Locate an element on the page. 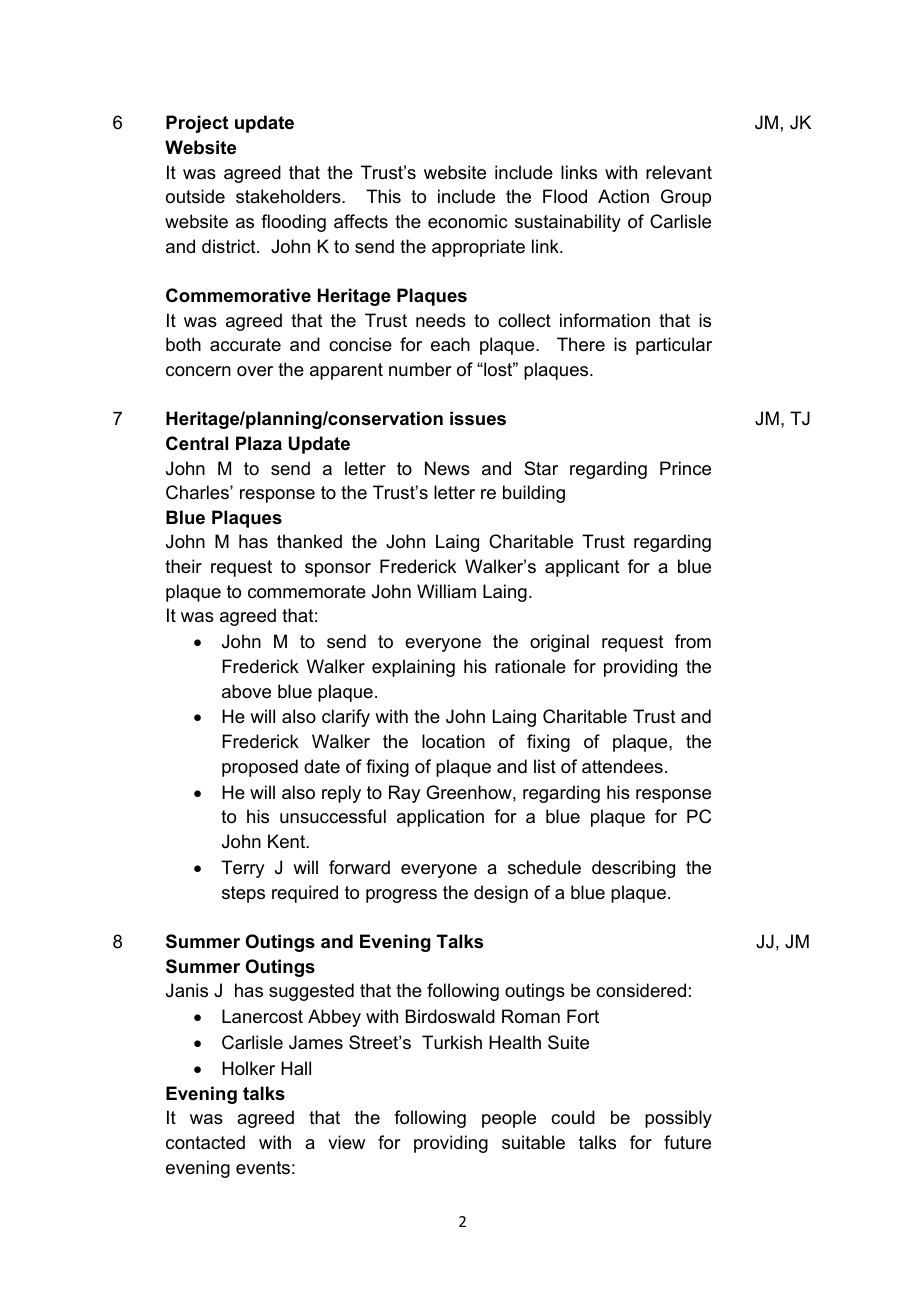 This page has height=1308, width=924. people is located at coordinates (509, 1119).
